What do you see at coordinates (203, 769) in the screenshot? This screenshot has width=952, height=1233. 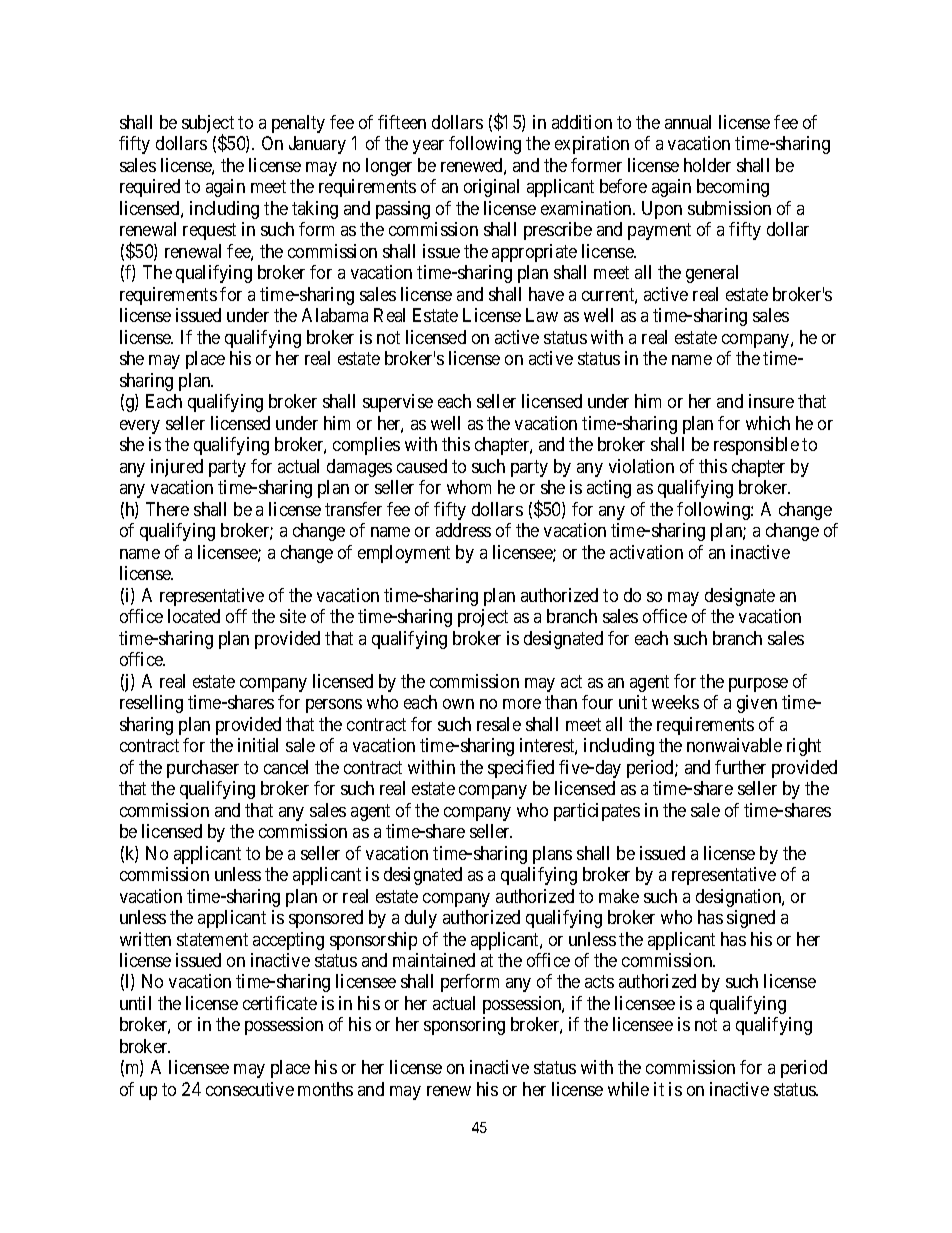 I see `purchaser` at bounding box center [203, 769].
